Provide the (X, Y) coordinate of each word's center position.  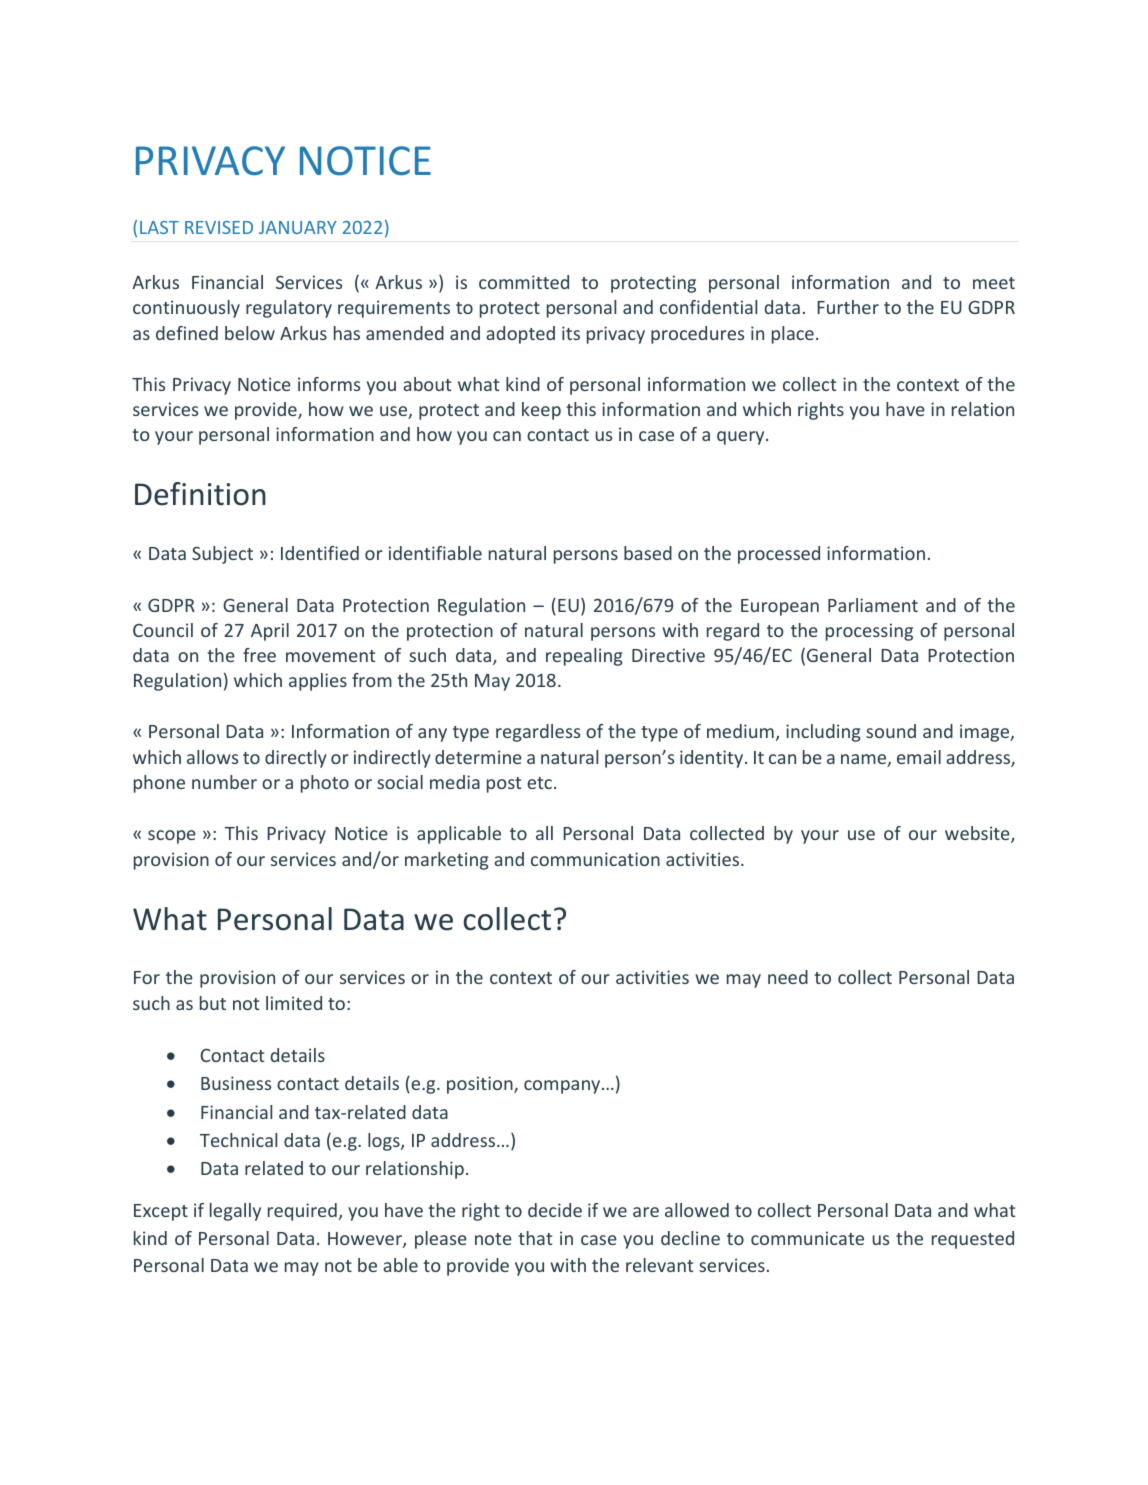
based (648, 553)
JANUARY (298, 227)
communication (595, 859)
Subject (222, 555)
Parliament (873, 605)
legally (235, 1212)
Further (848, 307)
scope (172, 837)
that (535, 1238)
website (978, 834)
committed (524, 282)
